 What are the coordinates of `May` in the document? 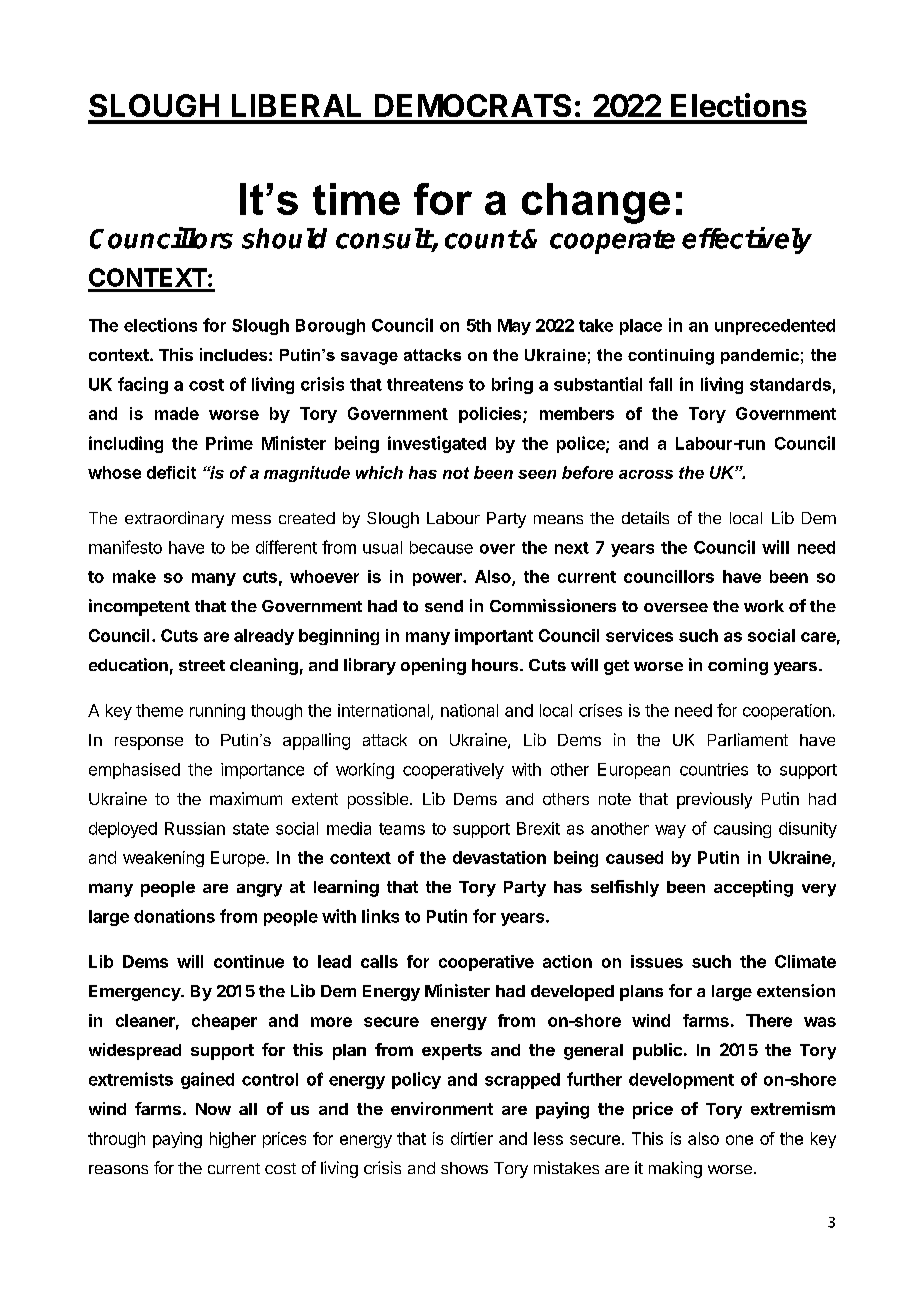 It's located at (514, 327).
